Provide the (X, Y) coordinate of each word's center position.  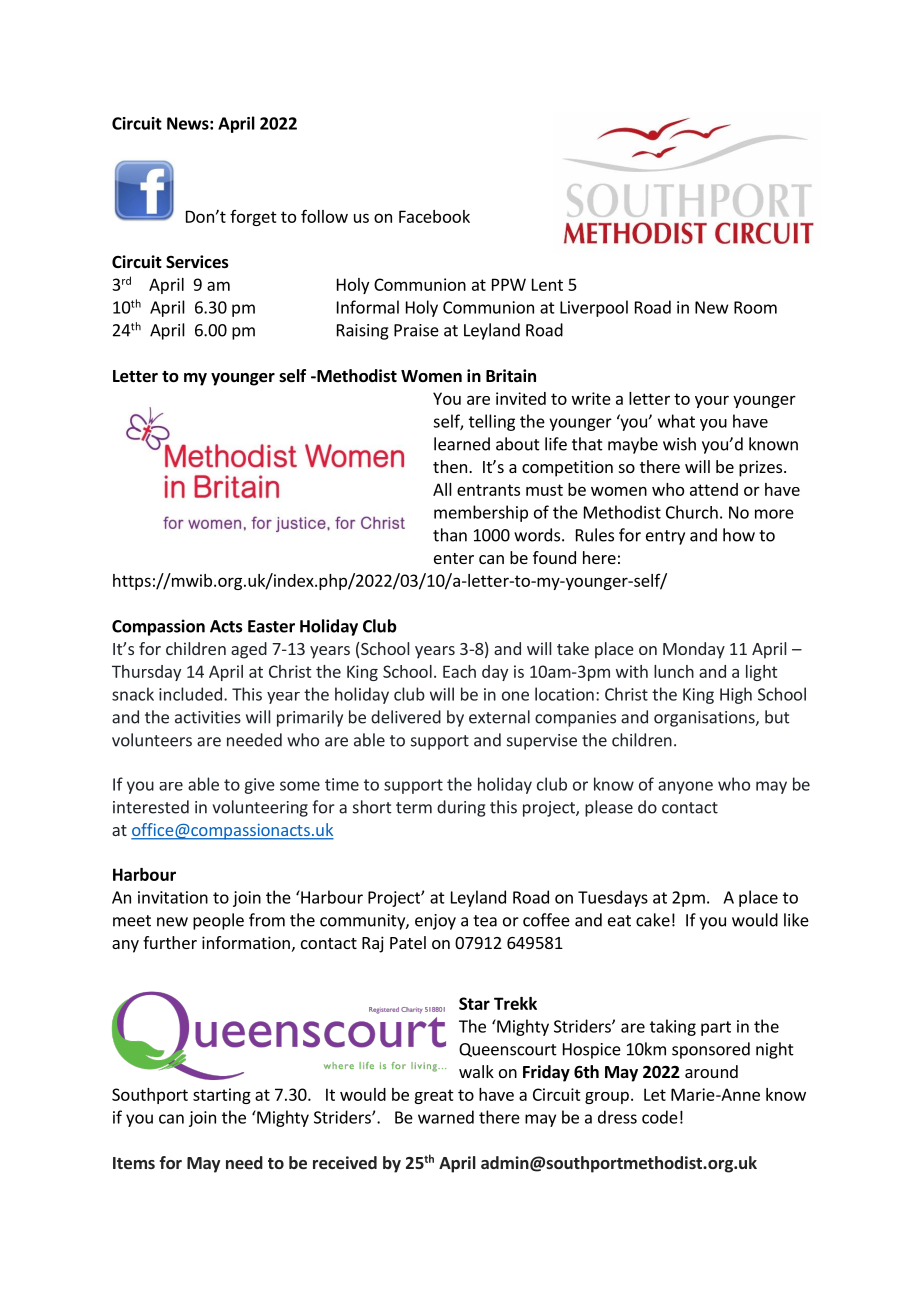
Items (134, 1163)
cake (653, 920)
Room (755, 307)
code (660, 1117)
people (218, 921)
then (450, 466)
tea (485, 921)
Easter (271, 626)
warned (446, 1117)
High (736, 695)
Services (197, 262)
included (190, 694)
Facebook (434, 216)
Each (459, 671)
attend (714, 489)
